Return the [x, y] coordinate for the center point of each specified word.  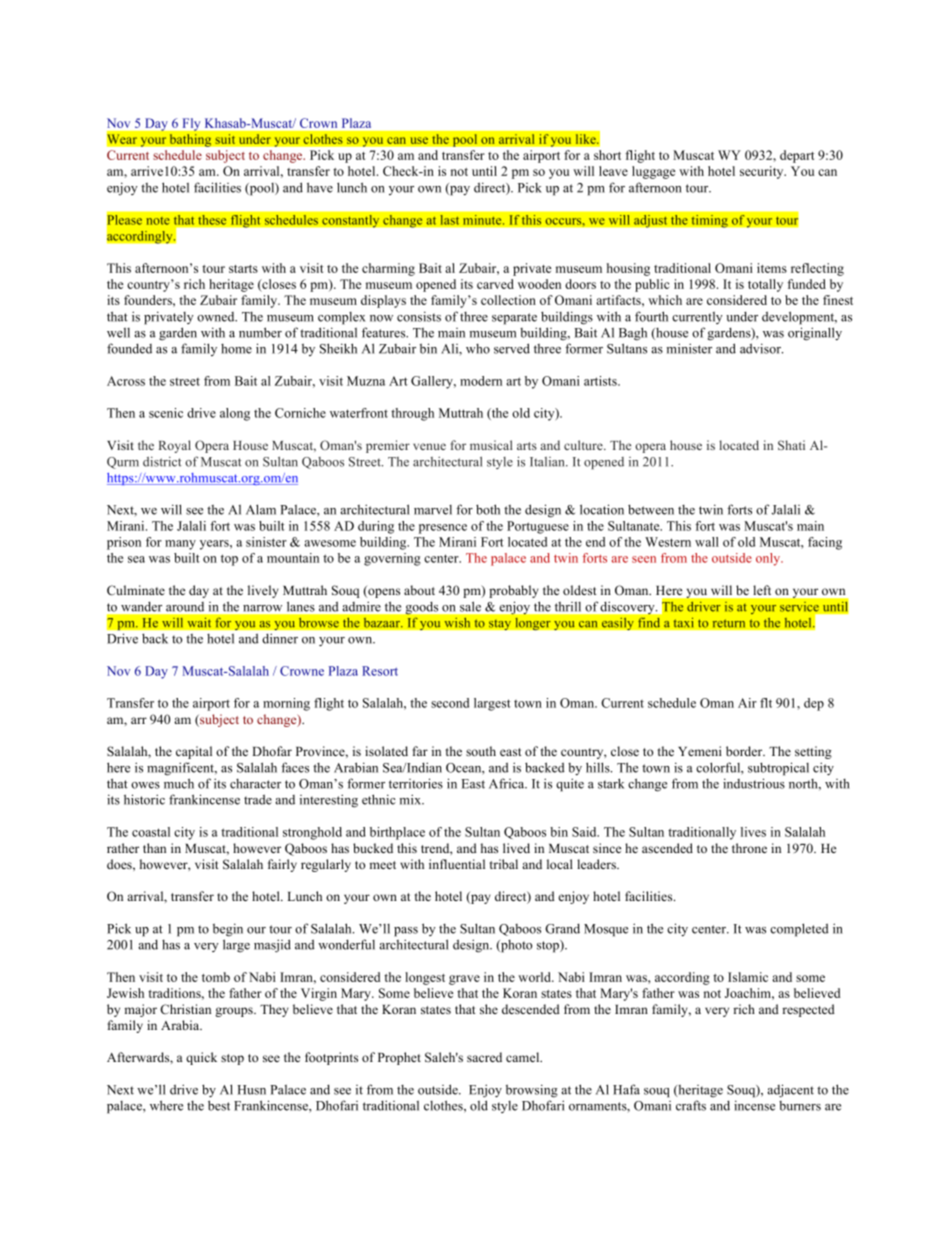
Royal [175, 446]
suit [225, 139]
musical [491, 445]
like [586, 139]
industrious [754, 783]
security [763, 172]
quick [201, 1058]
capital [194, 752]
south [481, 751]
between [651, 509]
